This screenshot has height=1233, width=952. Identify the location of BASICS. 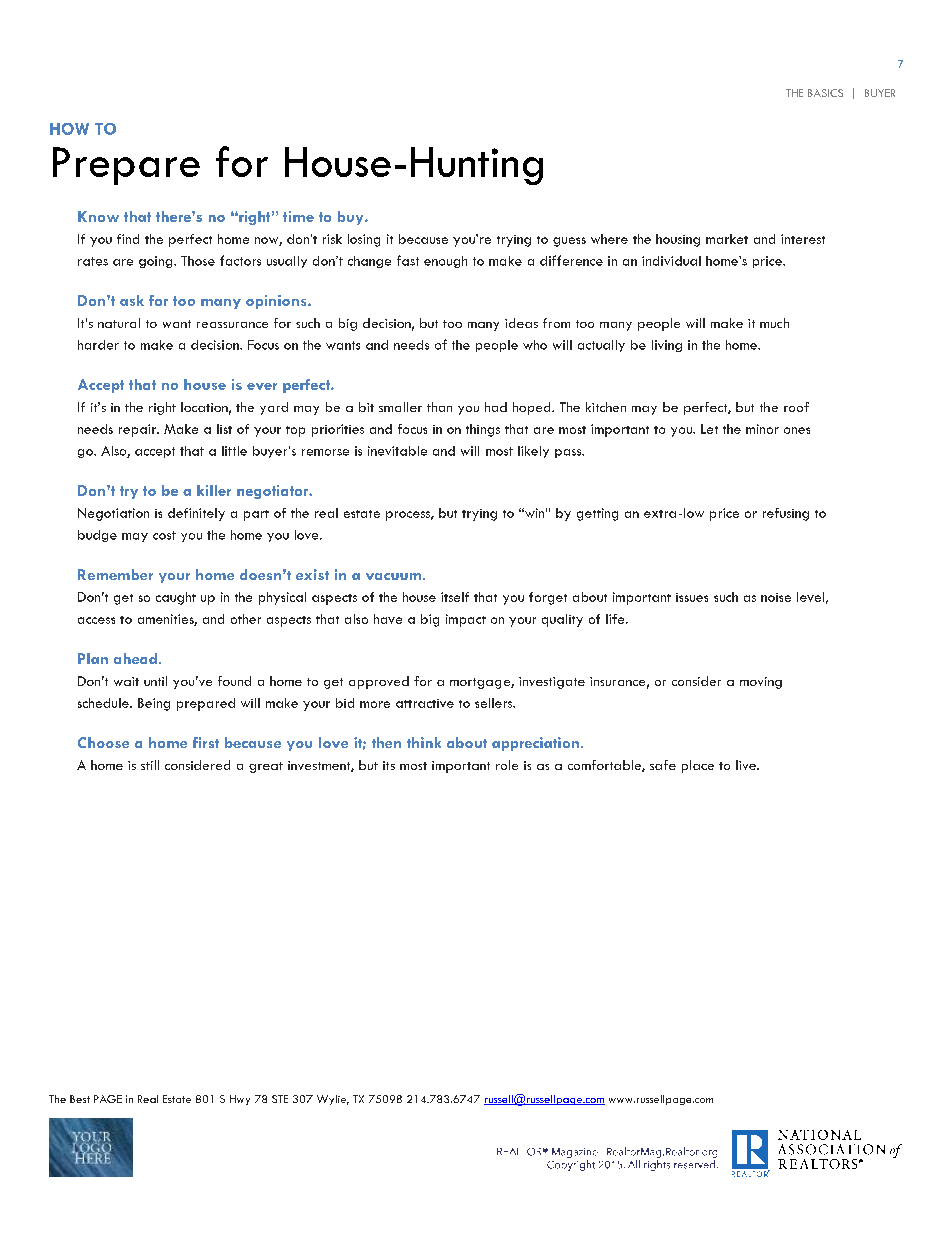
(825, 93).
